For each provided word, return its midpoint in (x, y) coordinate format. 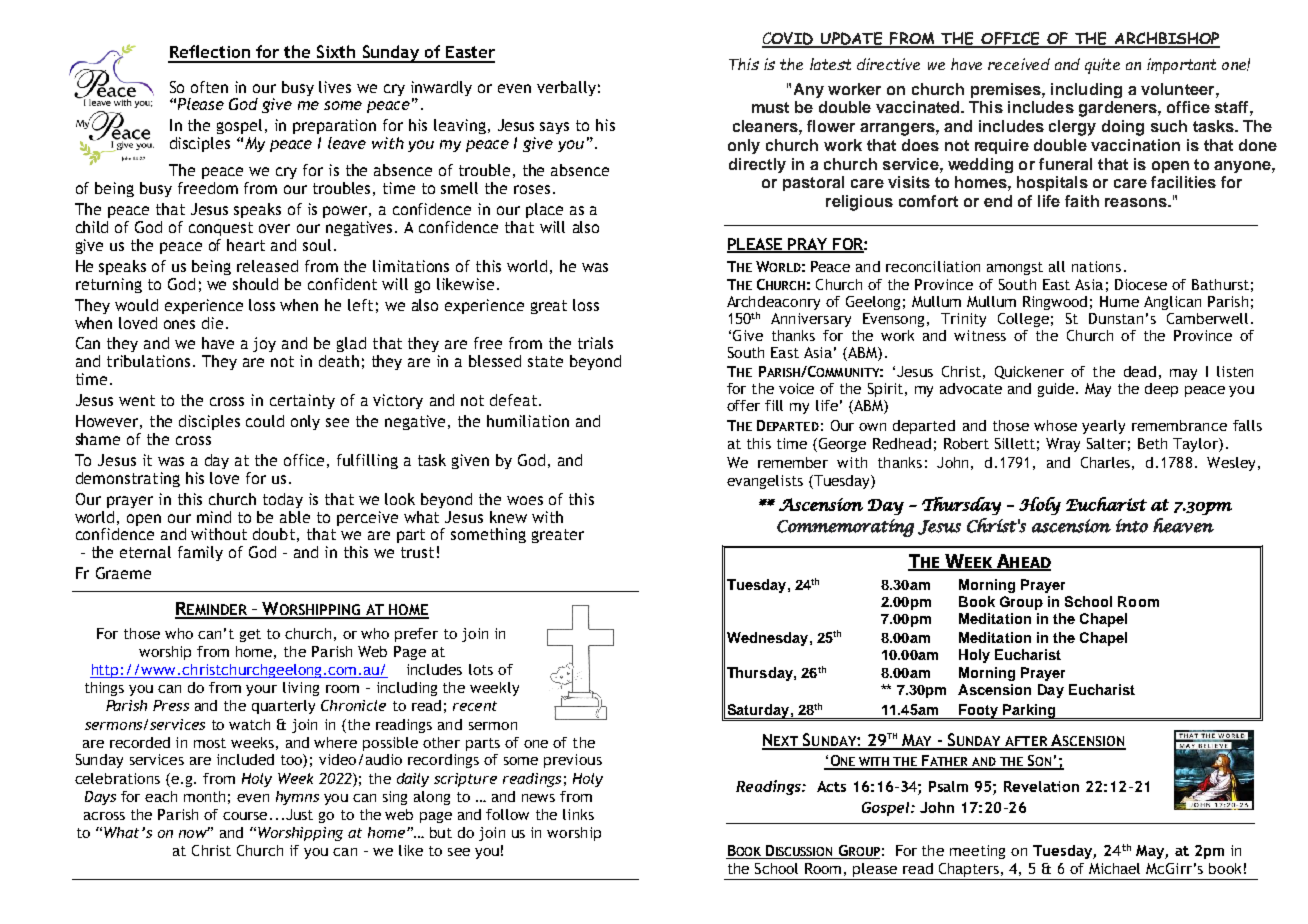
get (250, 635)
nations (1096, 266)
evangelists (765, 482)
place (544, 210)
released (267, 266)
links (578, 814)
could (265, 421)
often (209, 87)
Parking (1029, 712)
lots (481, 669)
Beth (1152, 443)
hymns (297, 798)
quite (1102, 66)
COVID (789, 39)
